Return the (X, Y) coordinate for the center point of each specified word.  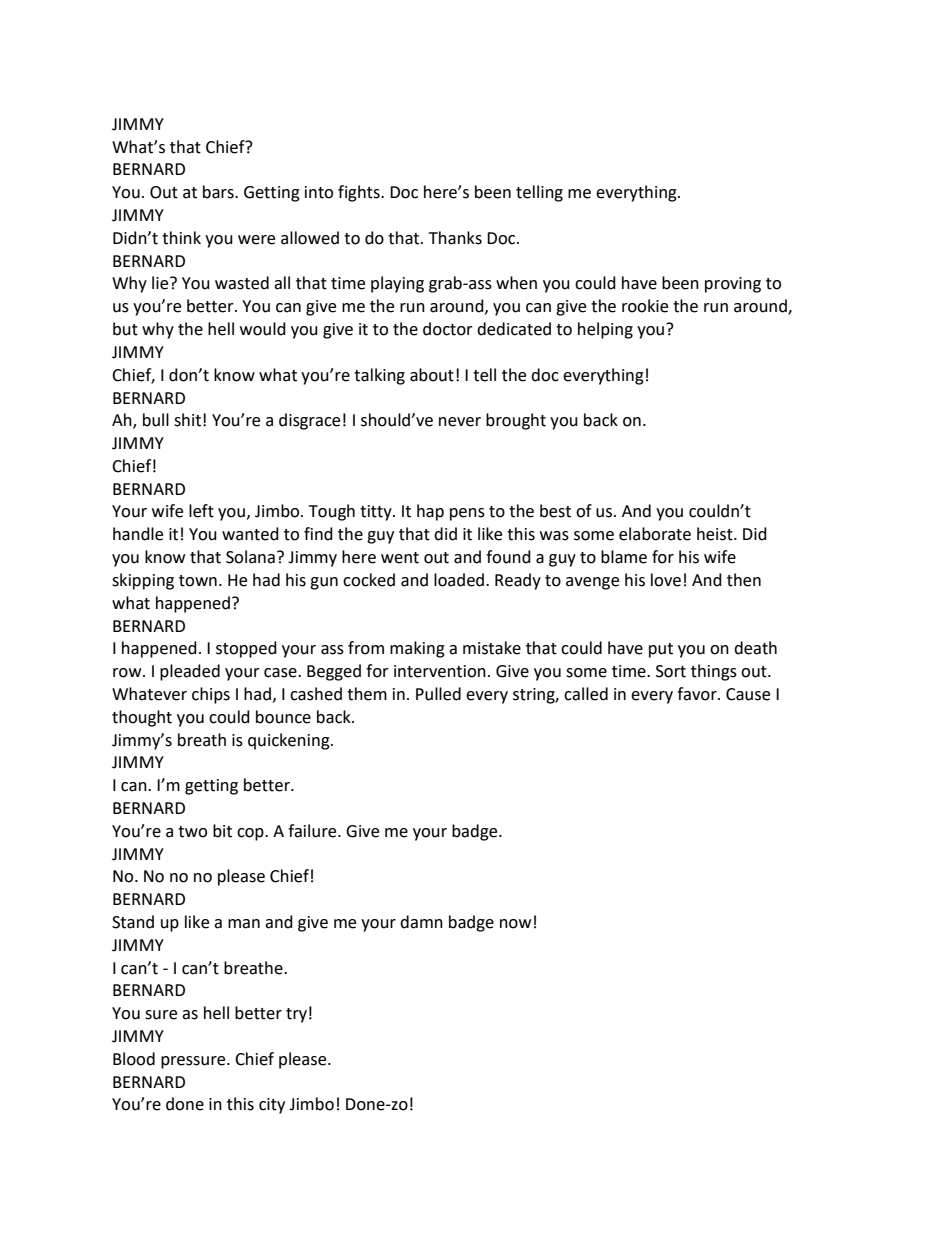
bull (156, 420)
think (181, 238)
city (272, 1106)
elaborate (655, 534)
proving (733, 285)
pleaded (190, 672)
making (417, 649)
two (192, 832)
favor (698, 694)
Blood (134, 1059)
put (661, 650)
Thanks (455, 238)
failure (313, 831)
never (460, 422)
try (296, 1015)
